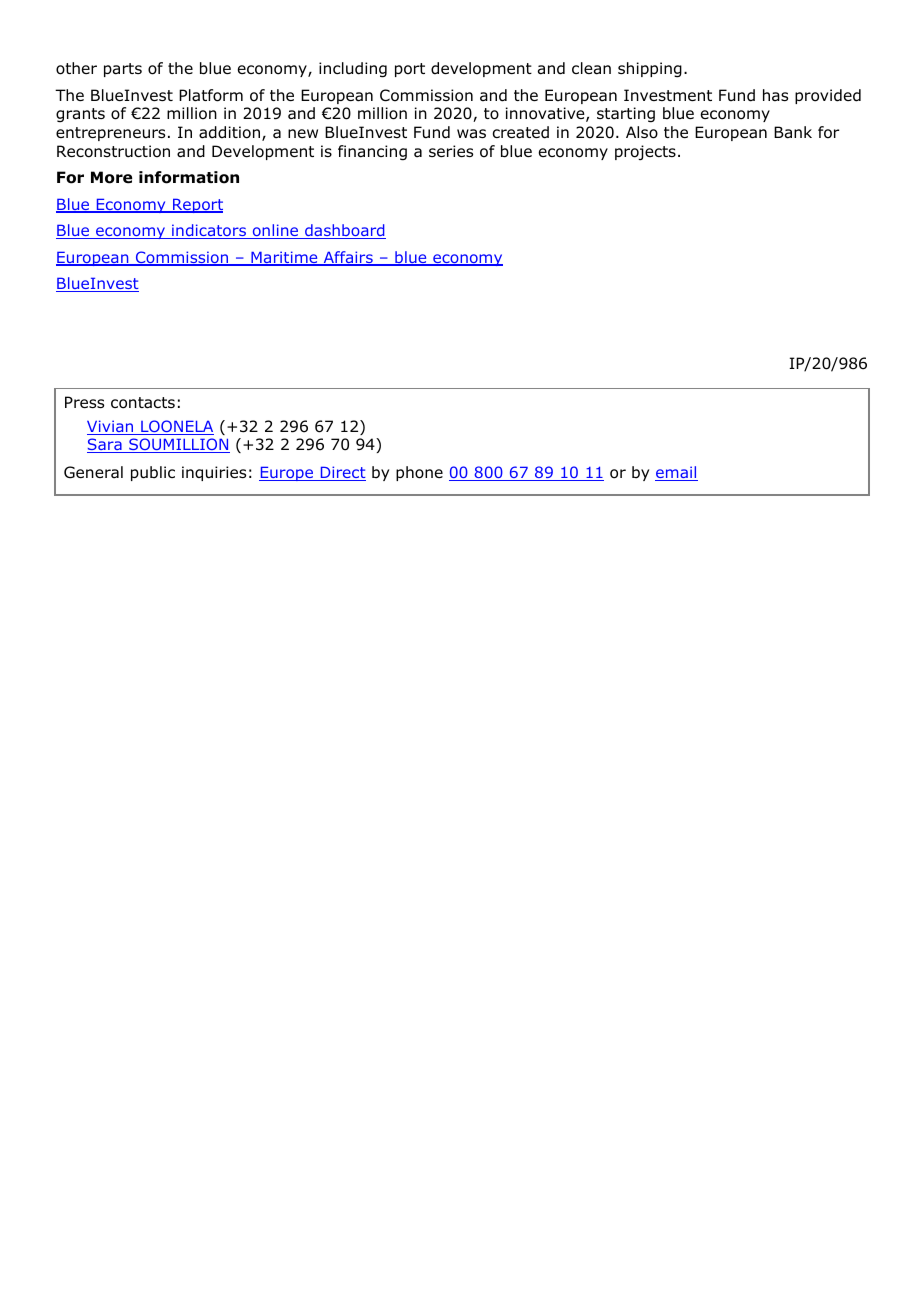 The image size is (924, 1308). Describe the element at coordinates (143, 403) in the screenshot. I see `contacts` at that location.
